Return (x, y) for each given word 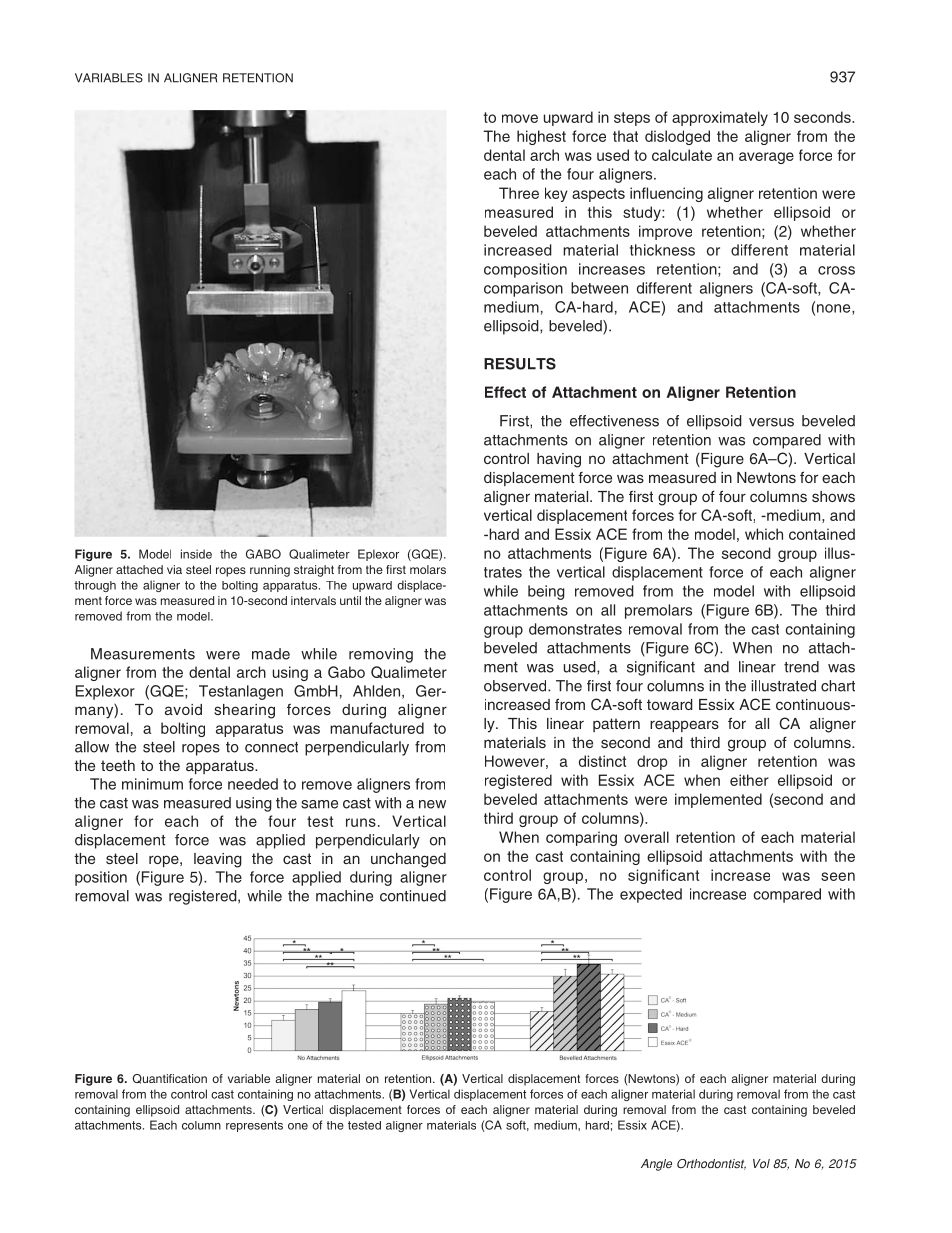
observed (516, 686)
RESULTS (520, 364)
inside (196, 554)
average (766, 158)
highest (541, 137)
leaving (218, 860)
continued (413, 896)
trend (801, 667)
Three (519, 193)
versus (771, 422)
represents (254, 1126)
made (271, 654)
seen (838, 876)
